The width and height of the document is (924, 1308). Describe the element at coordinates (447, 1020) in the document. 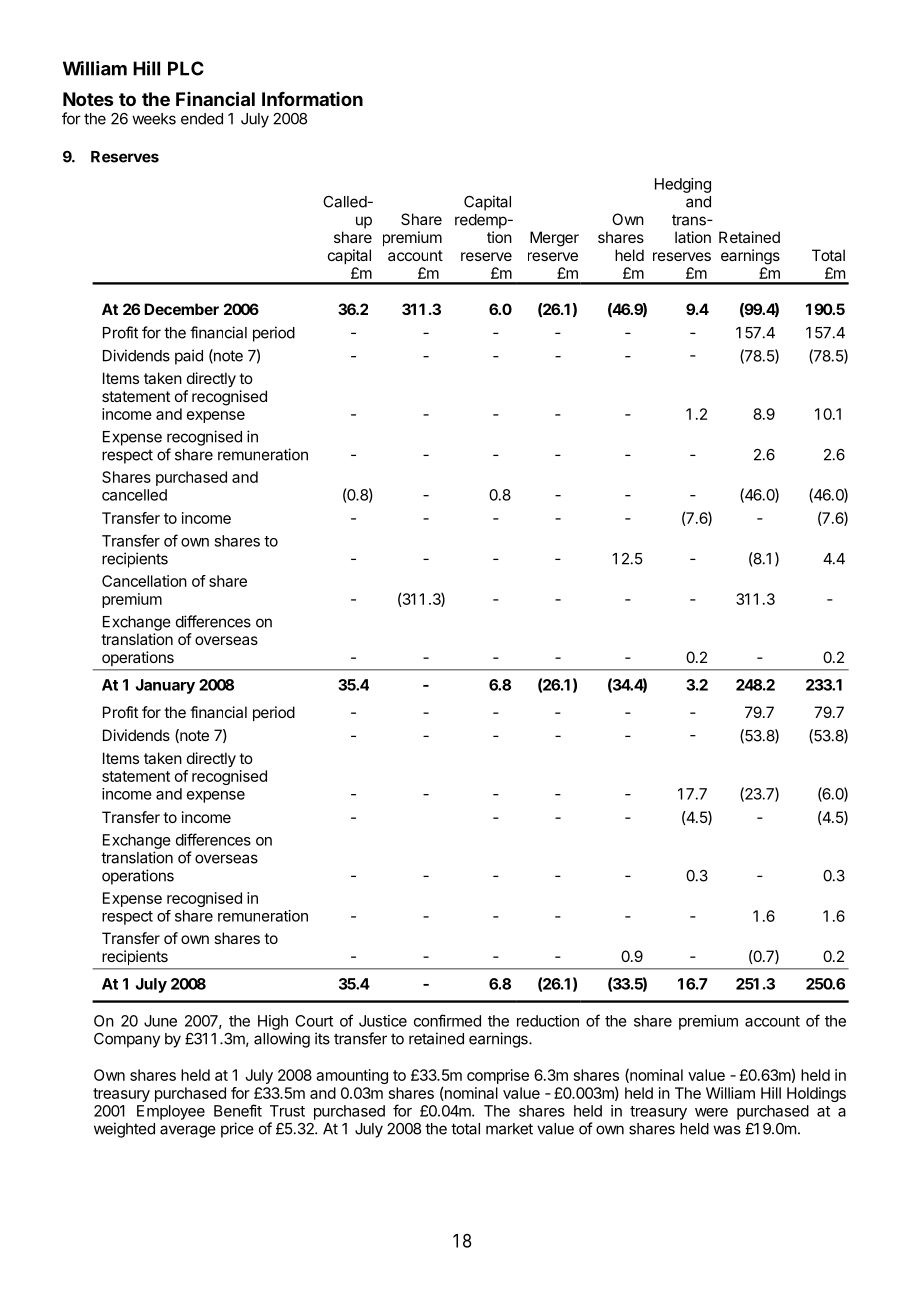

I see `confirmed` at that location.
